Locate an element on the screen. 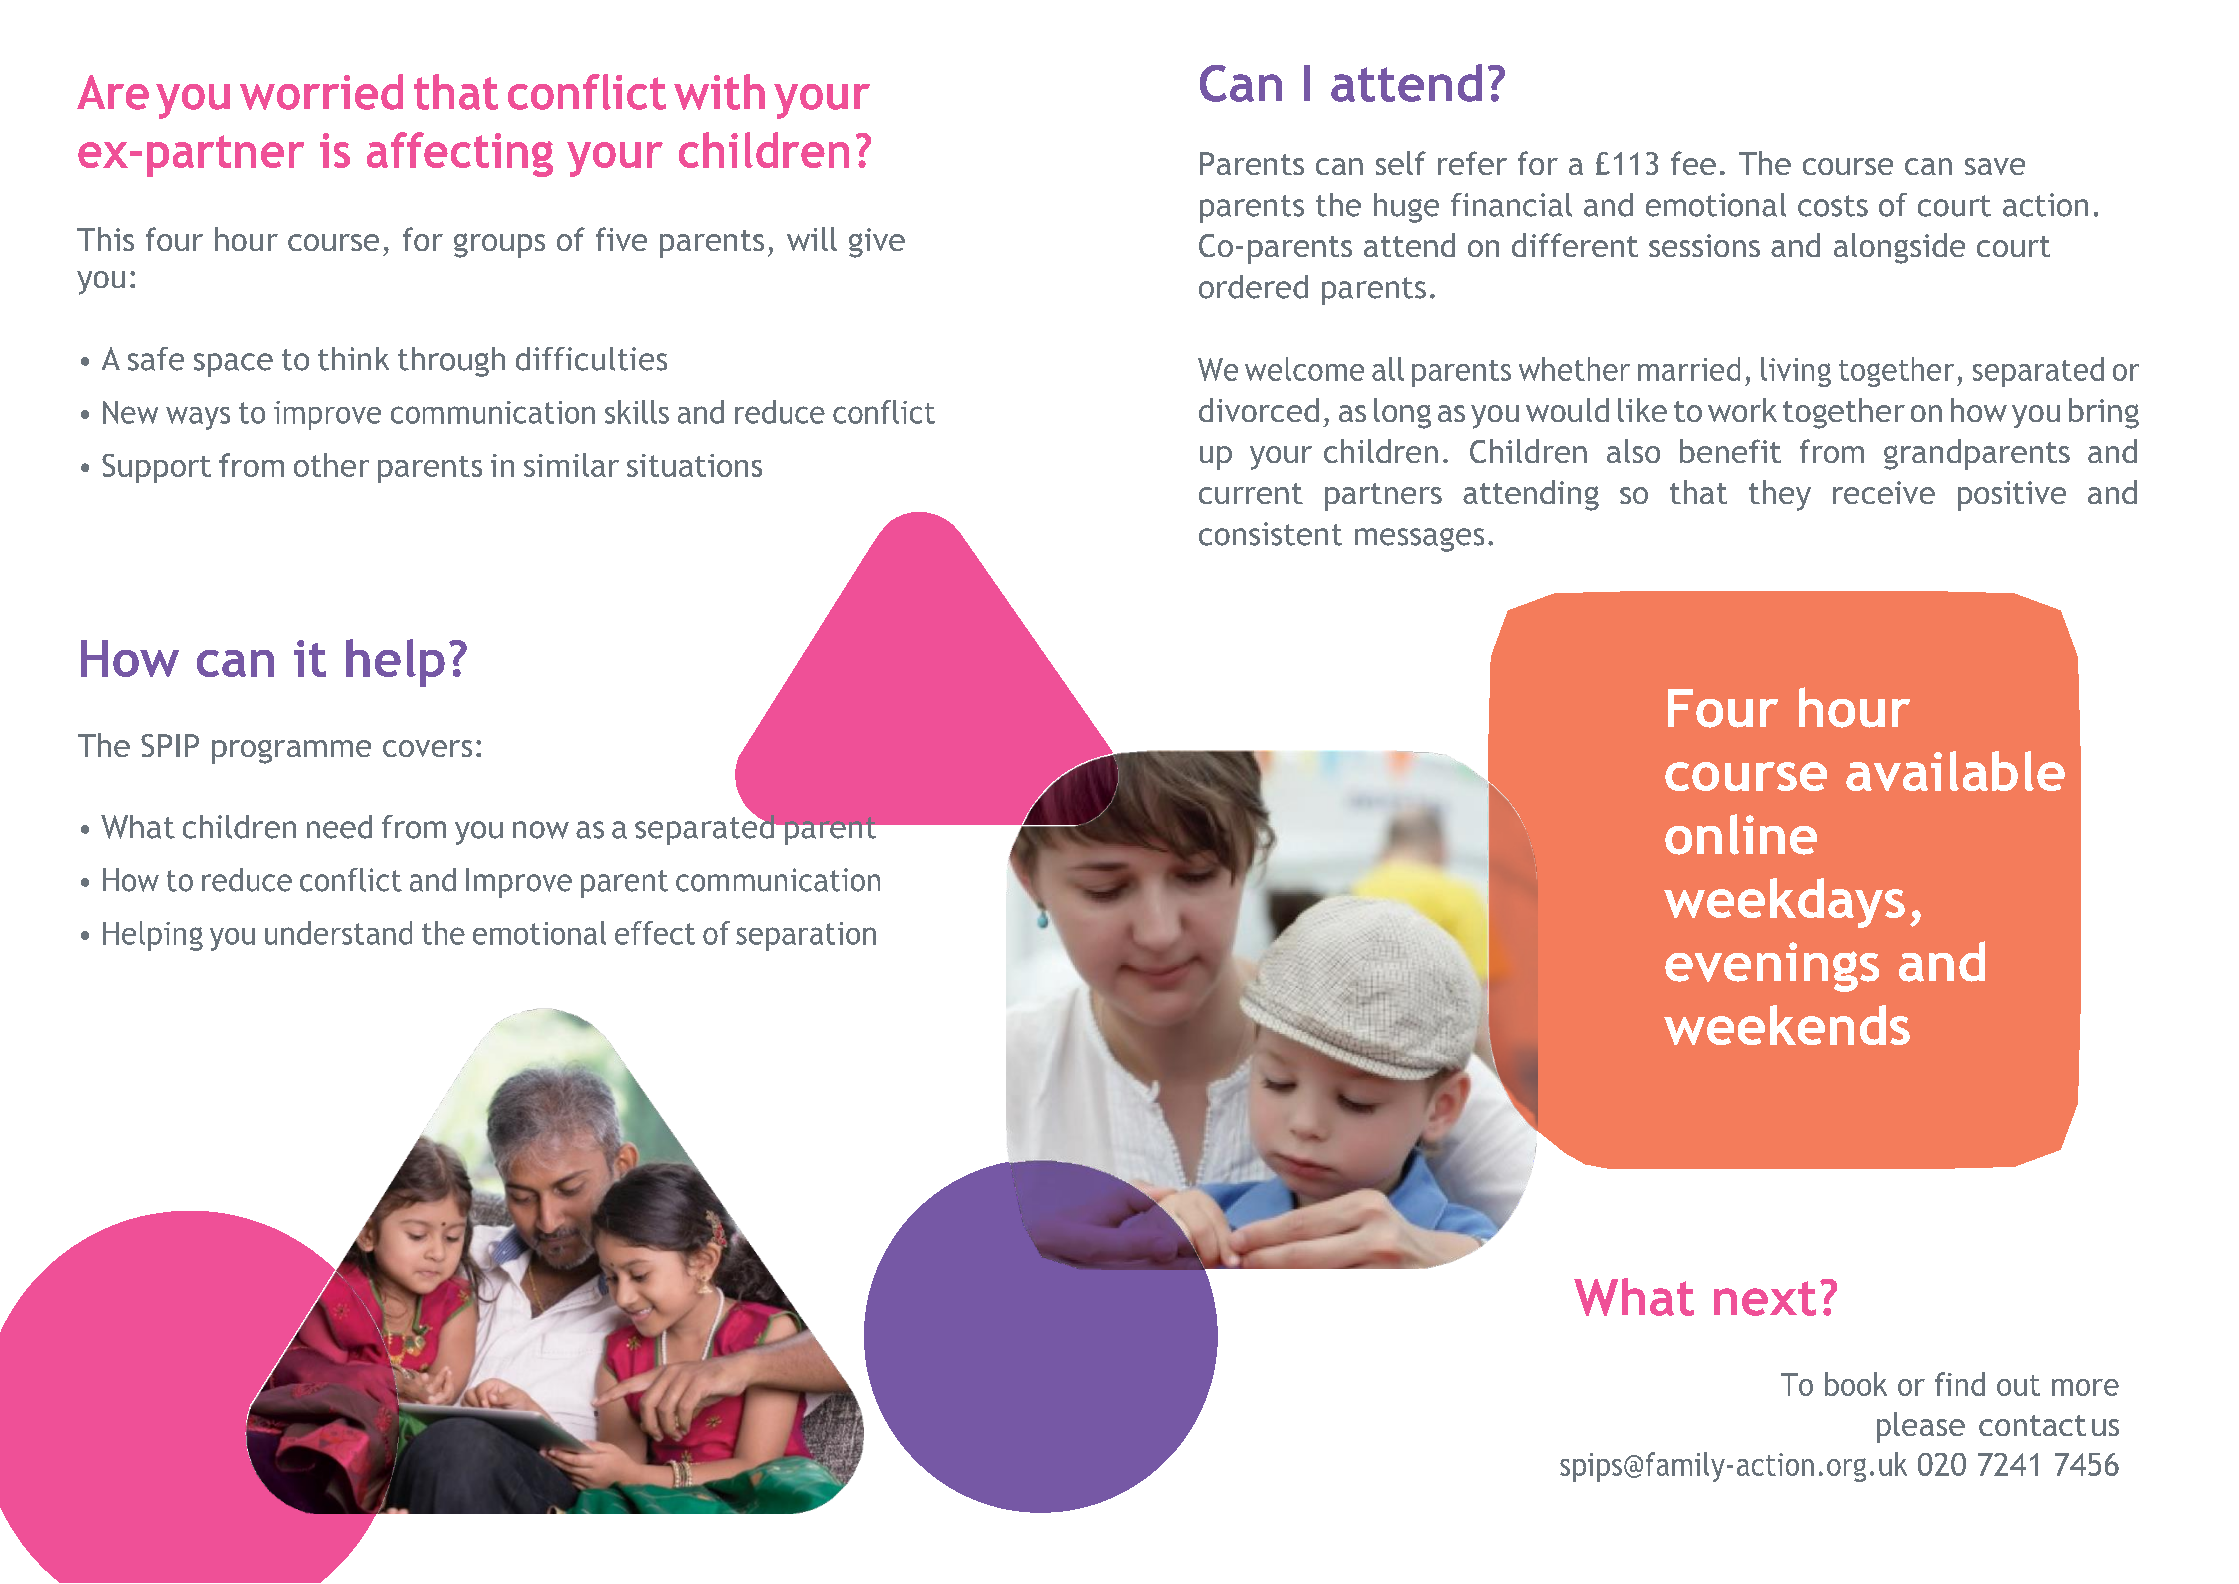 The image size is (2239, 1584). book is located at coordinates (1856, 1384).
